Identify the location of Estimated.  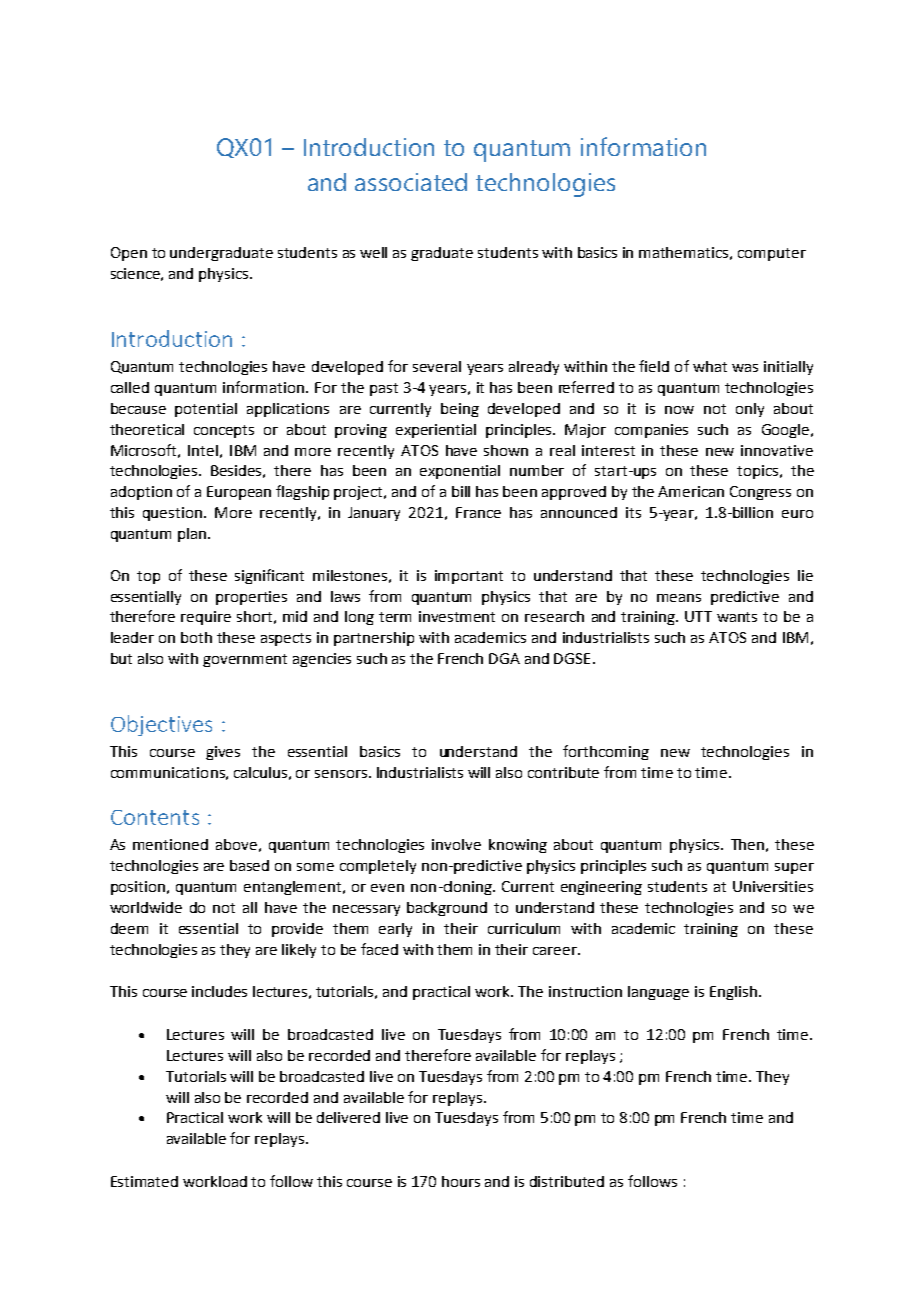
(144, 1181).
